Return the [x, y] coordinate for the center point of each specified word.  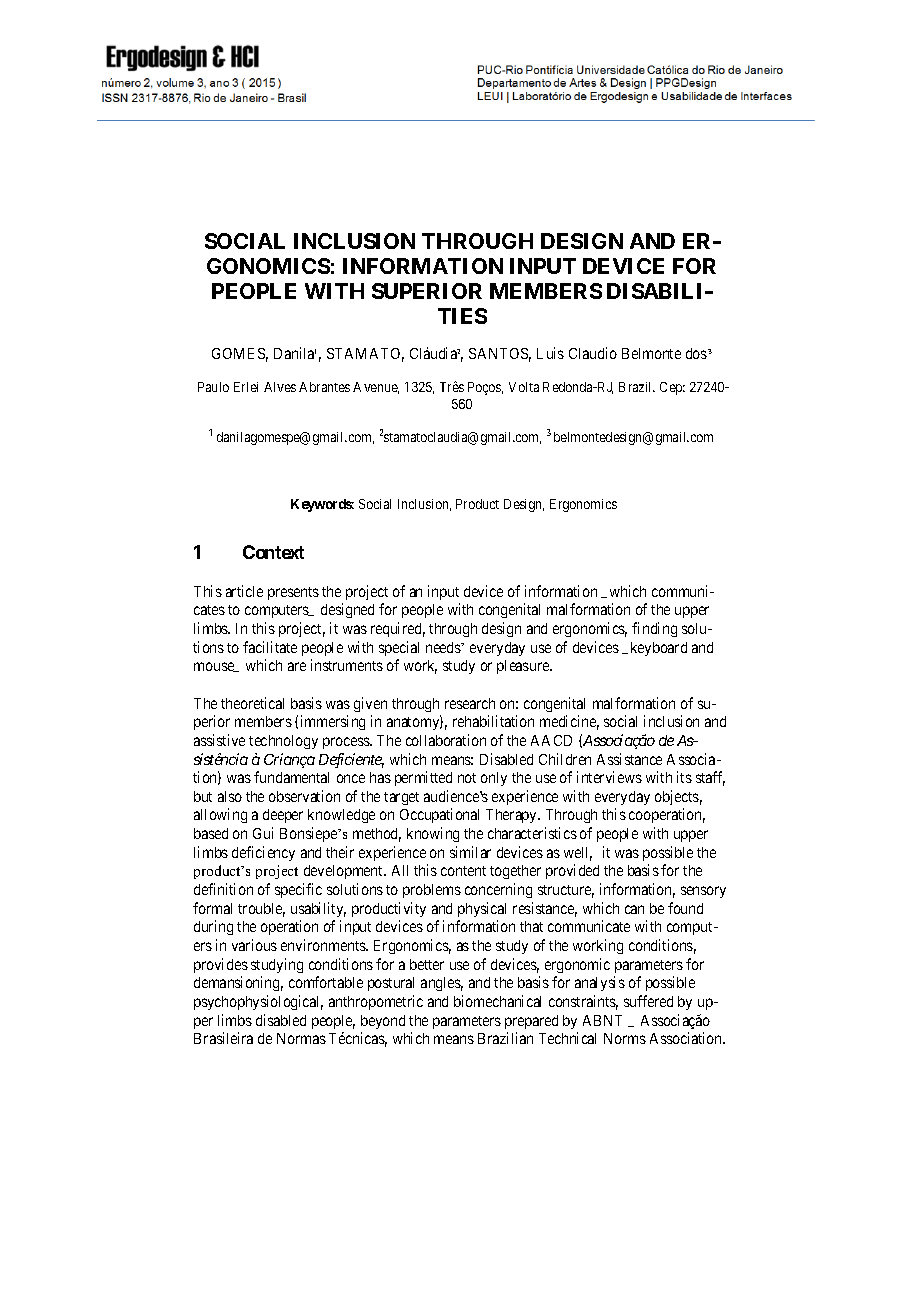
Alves [280, 387]
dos [696, 353]
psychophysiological [258, 1002]
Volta [524, 387]
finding [654, 629]
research [470, 703]
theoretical [252, 703]
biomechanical [497, 1001]
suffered [648, 1001]
